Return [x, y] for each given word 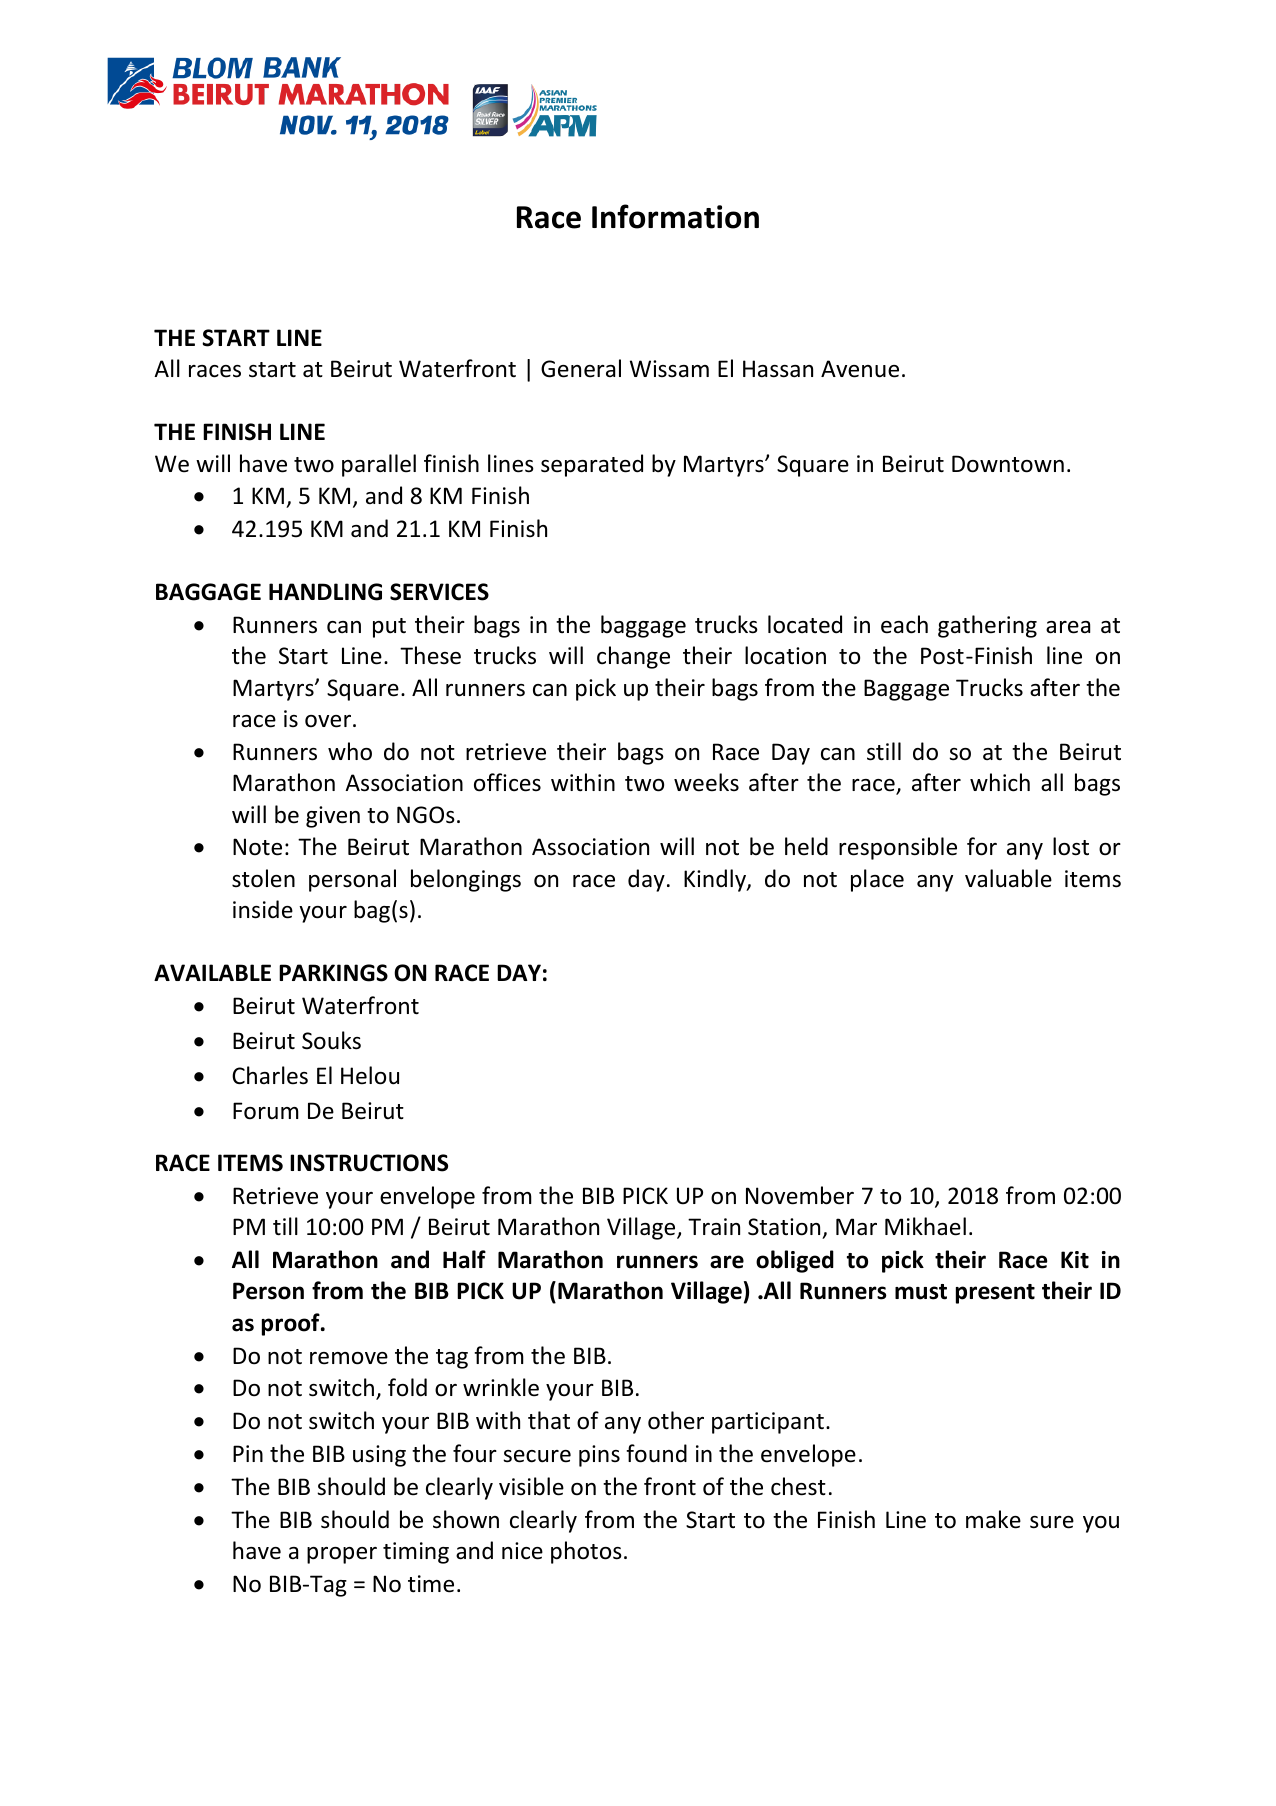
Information [675, 216]
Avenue [860, 369]
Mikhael [925, 1226]
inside [263, 909]
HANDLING [325, 592]
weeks [706, 782]
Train [714, 1227]
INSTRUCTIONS [369, 1163]
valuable [1008, 878]
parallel [379, 465]
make [993, 1519]
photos [586, 1552]
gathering [987, 626]
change [633, 657]
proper [342, 1555]
